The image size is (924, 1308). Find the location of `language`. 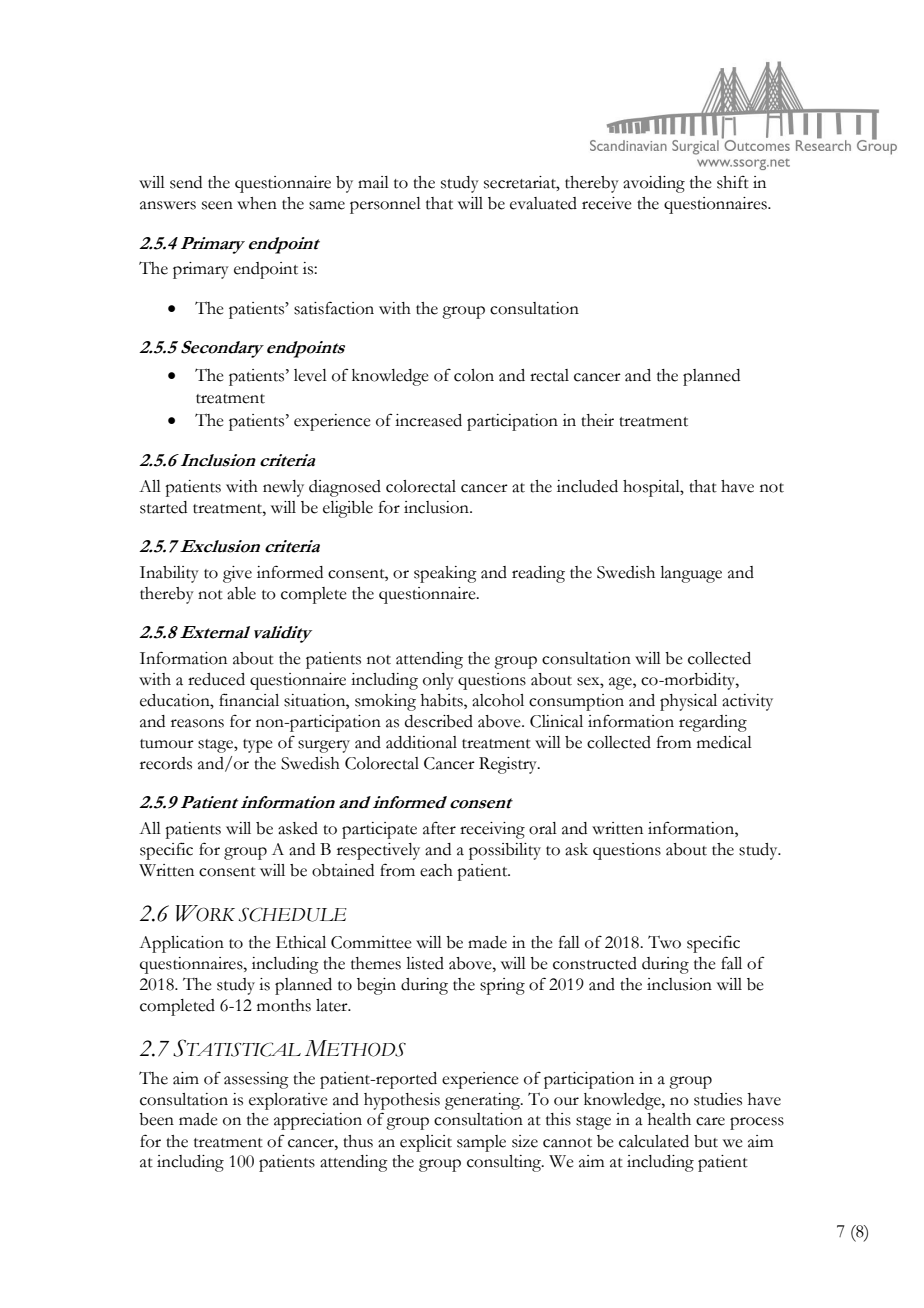

language is located at coordinates (691, 574).
